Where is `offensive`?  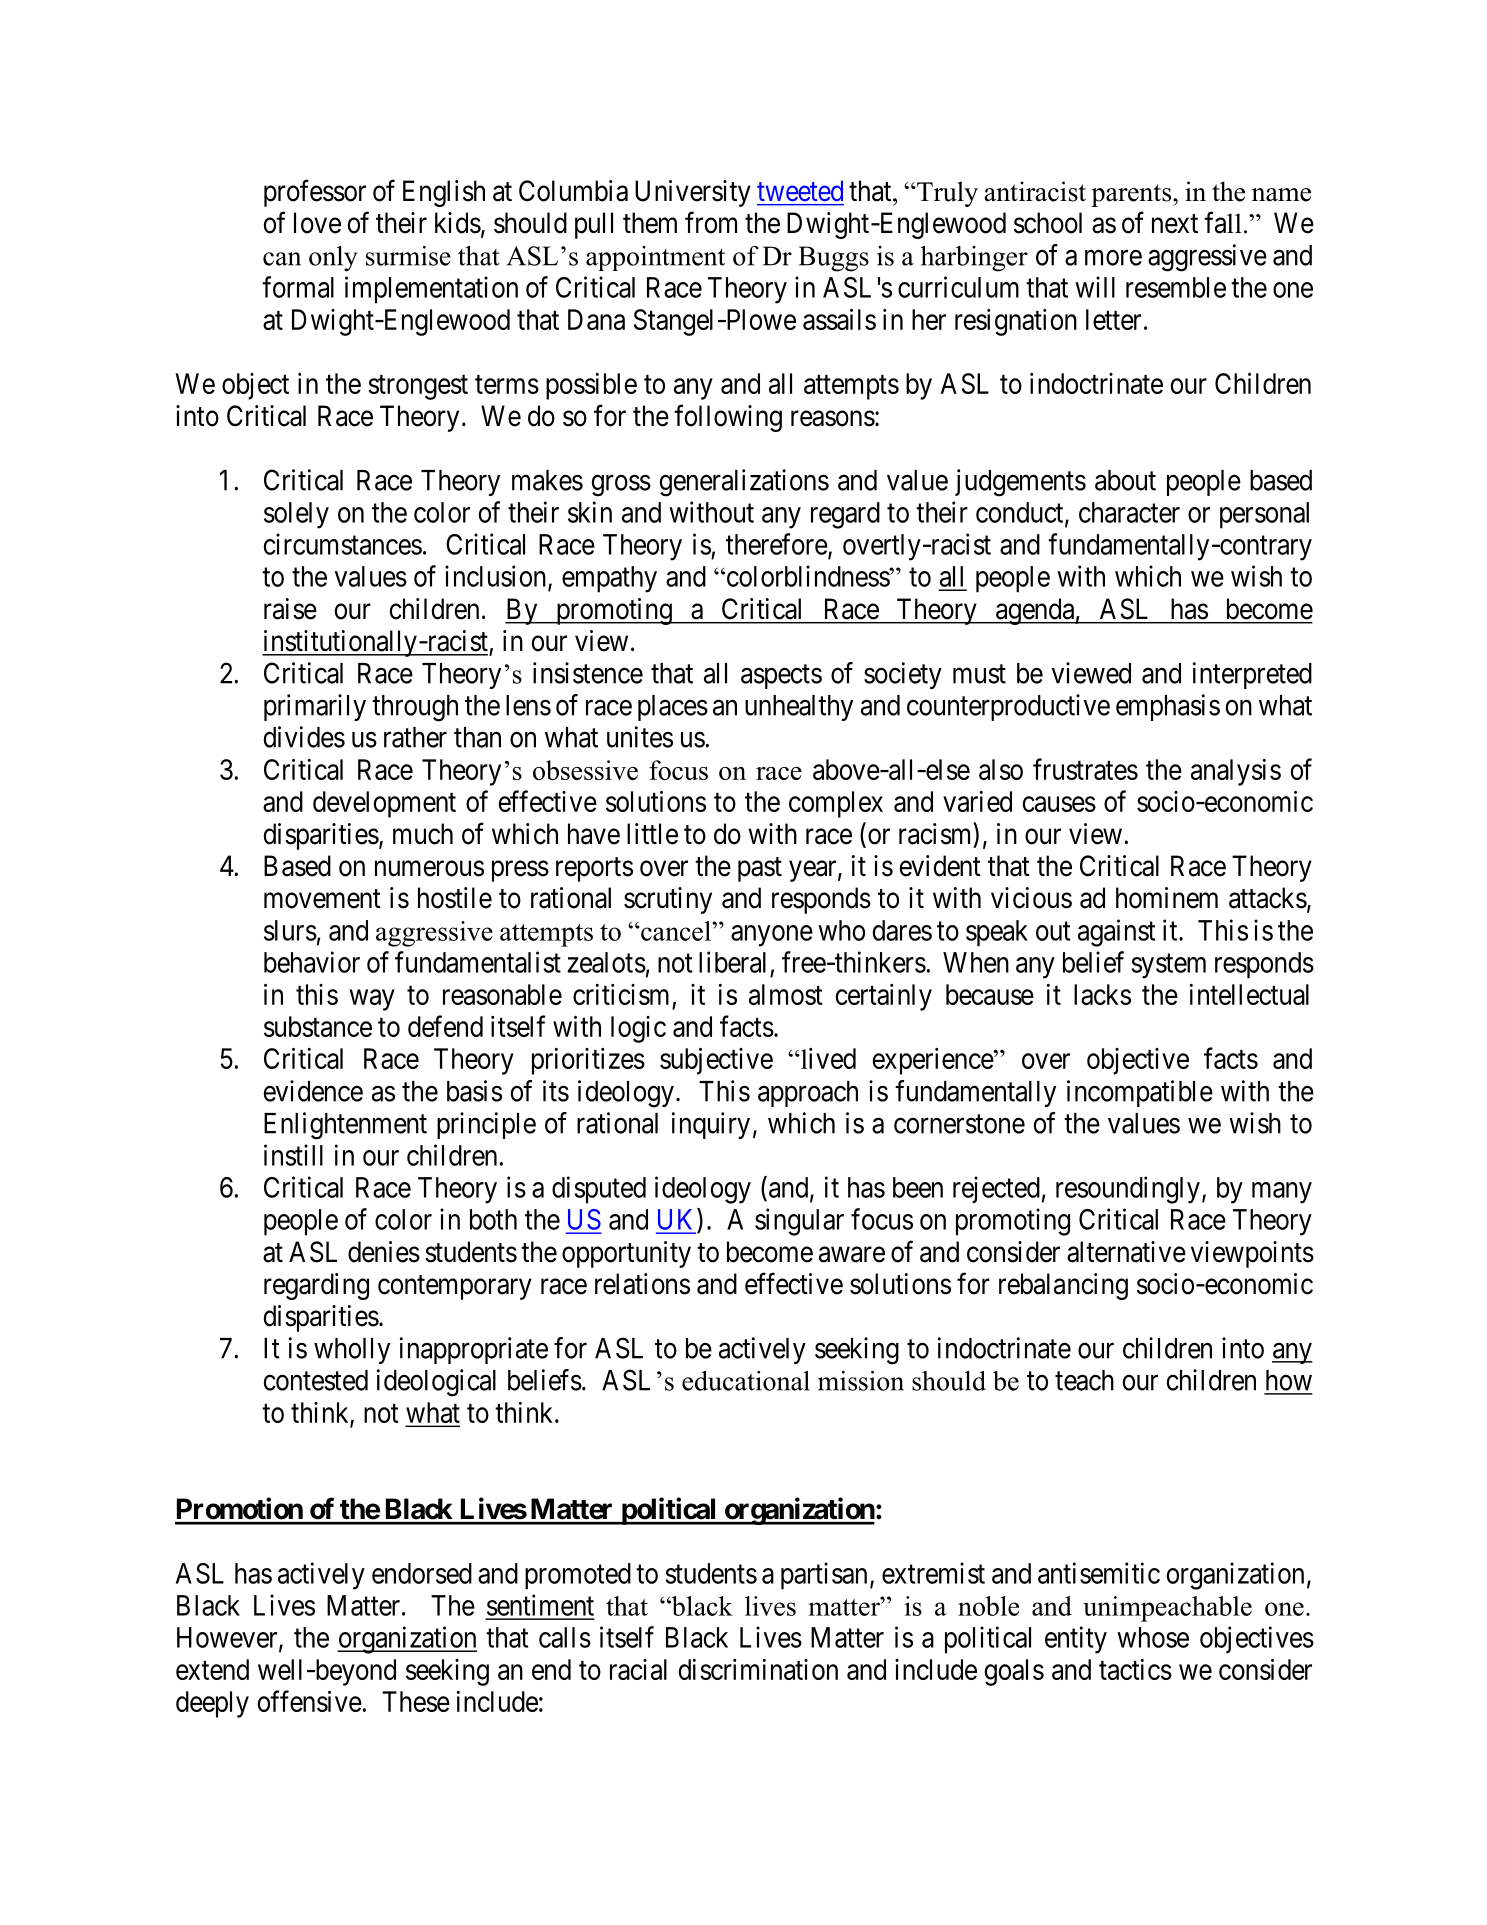 offensive is located at coordinates (310, 1701).
